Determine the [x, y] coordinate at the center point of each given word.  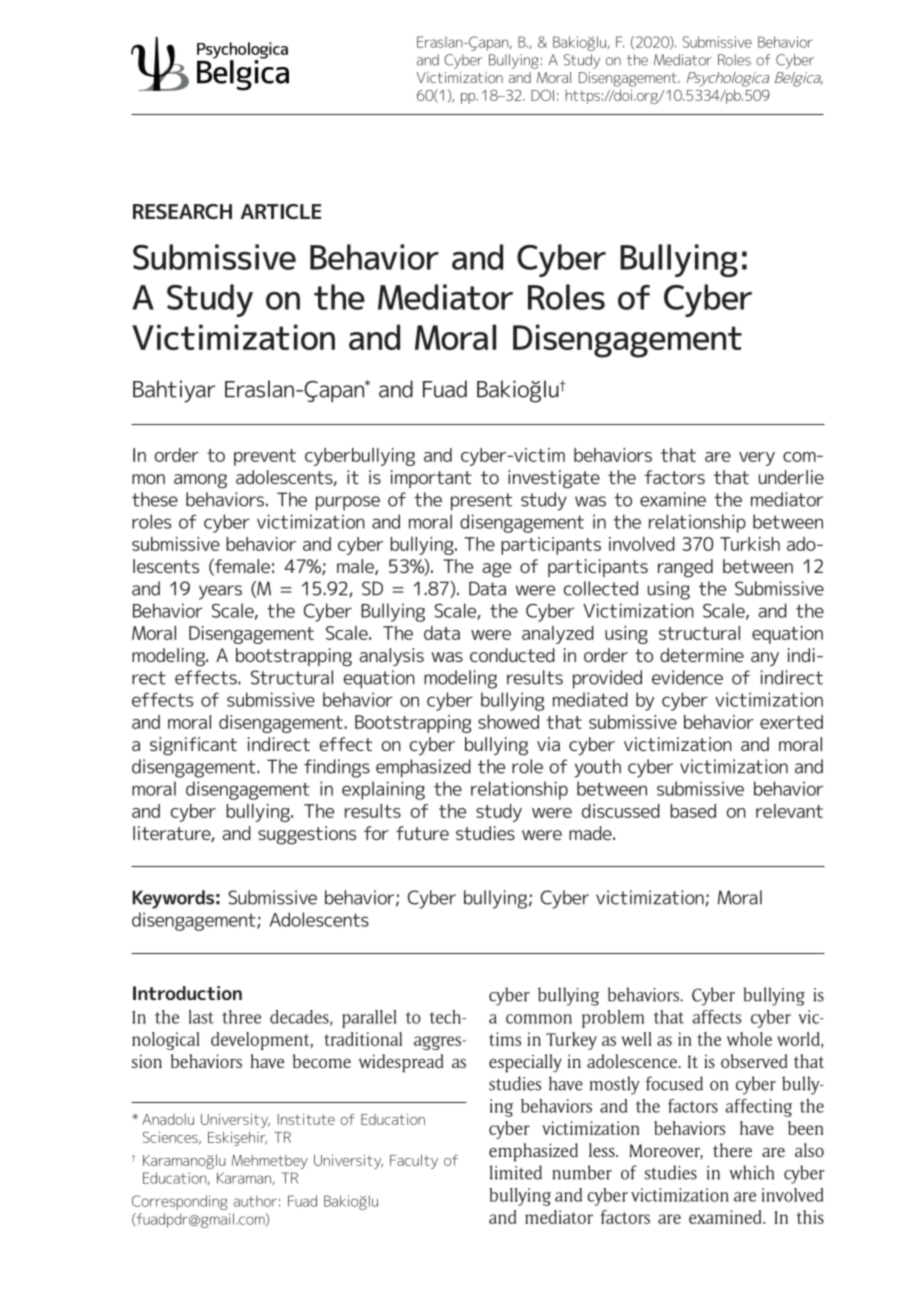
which [751, 1172]
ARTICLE [281, 211]
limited [516, 1172]
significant [193, 746]
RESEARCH [182, 211]
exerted [791, 722]
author [255, 1201]
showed [508, 722]
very [757, 459]
